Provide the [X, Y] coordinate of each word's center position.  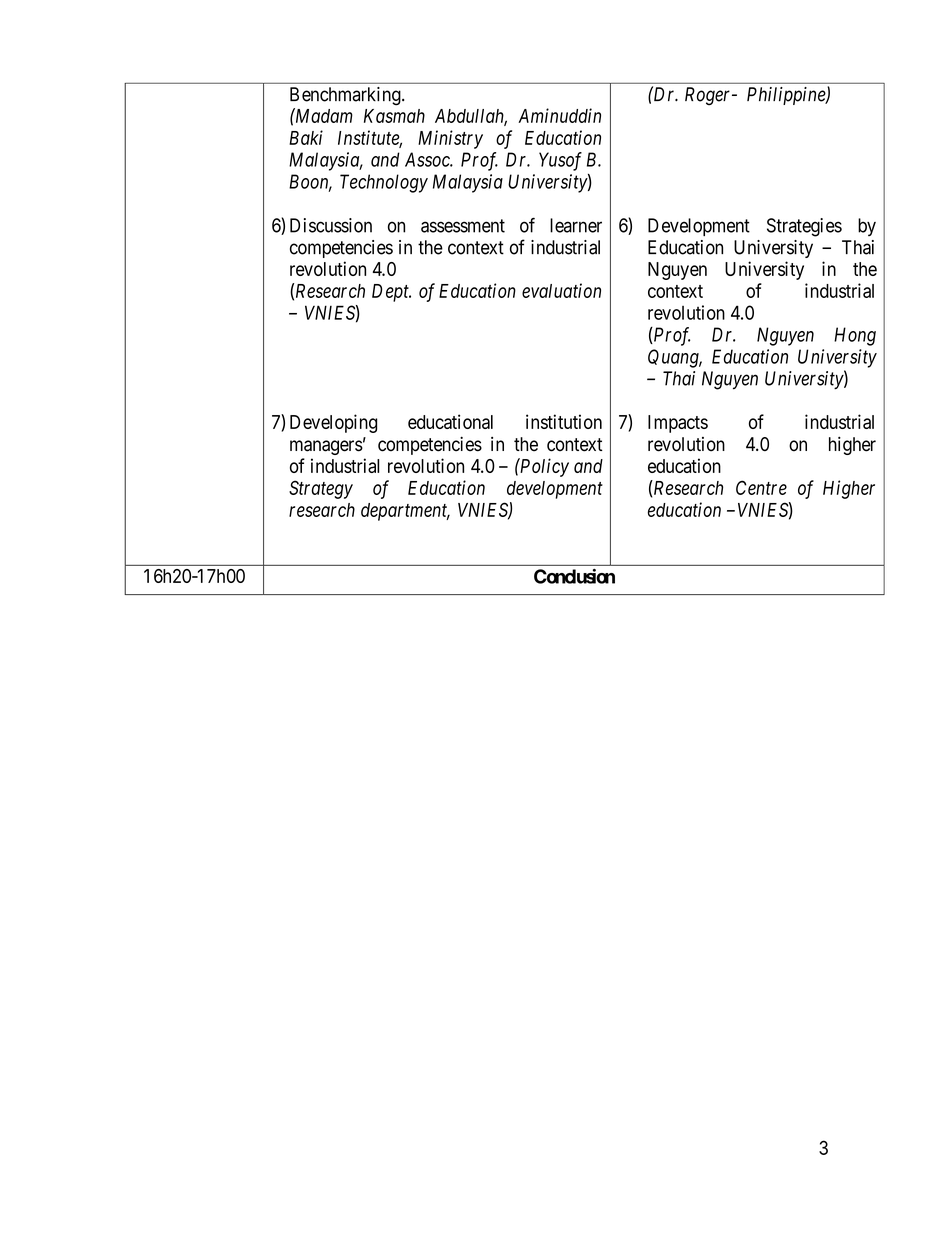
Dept [391, 293]
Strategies [804, 227]
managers [326, 447]
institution [564, 421]
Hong [855, 336]
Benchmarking [346, 96]
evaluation [561, 290]
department [405, 512]
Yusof [560, 161]
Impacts [678, 424]
